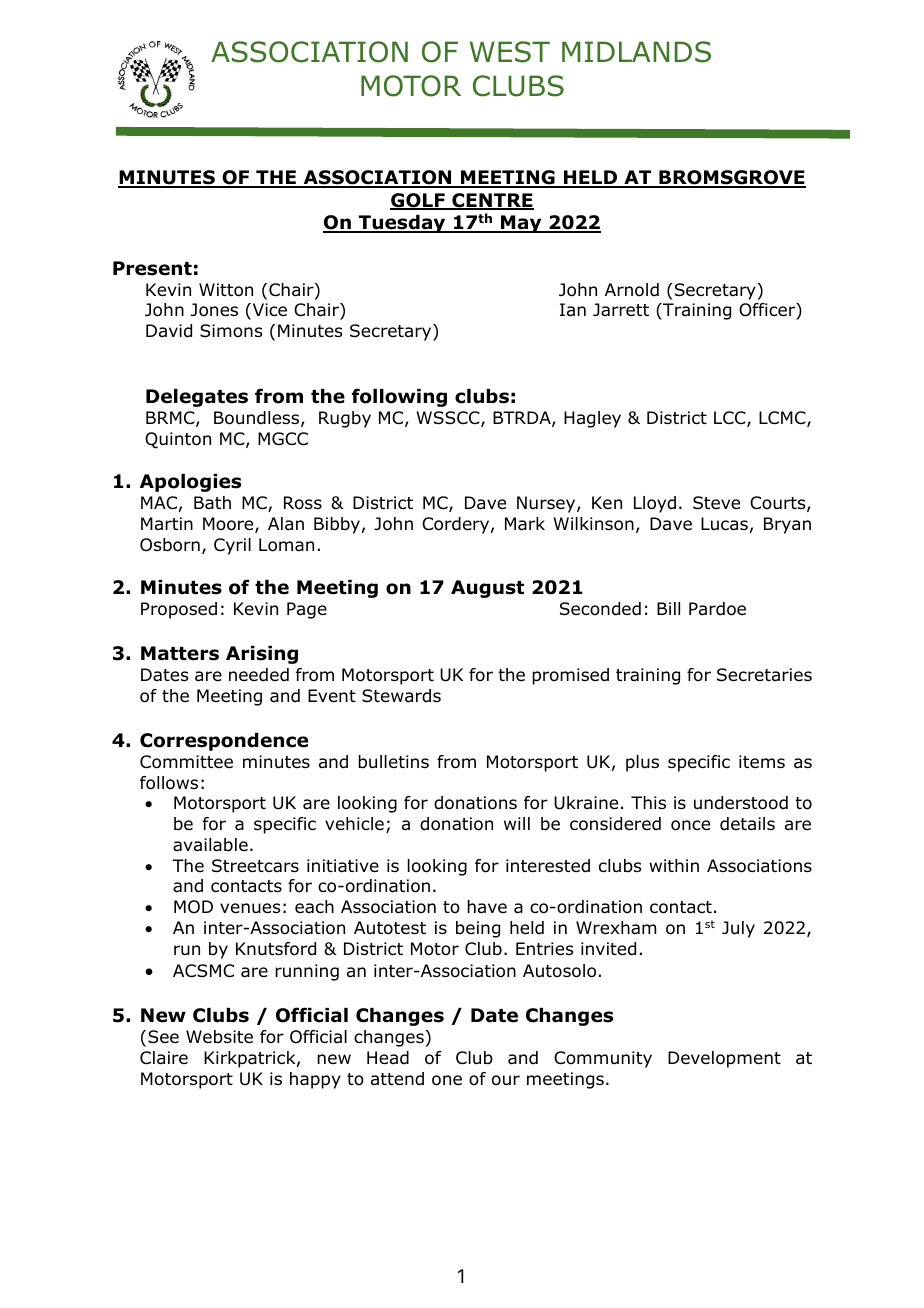 This document has height=1308, width=924. I want to click on August, so click(487, 589).
